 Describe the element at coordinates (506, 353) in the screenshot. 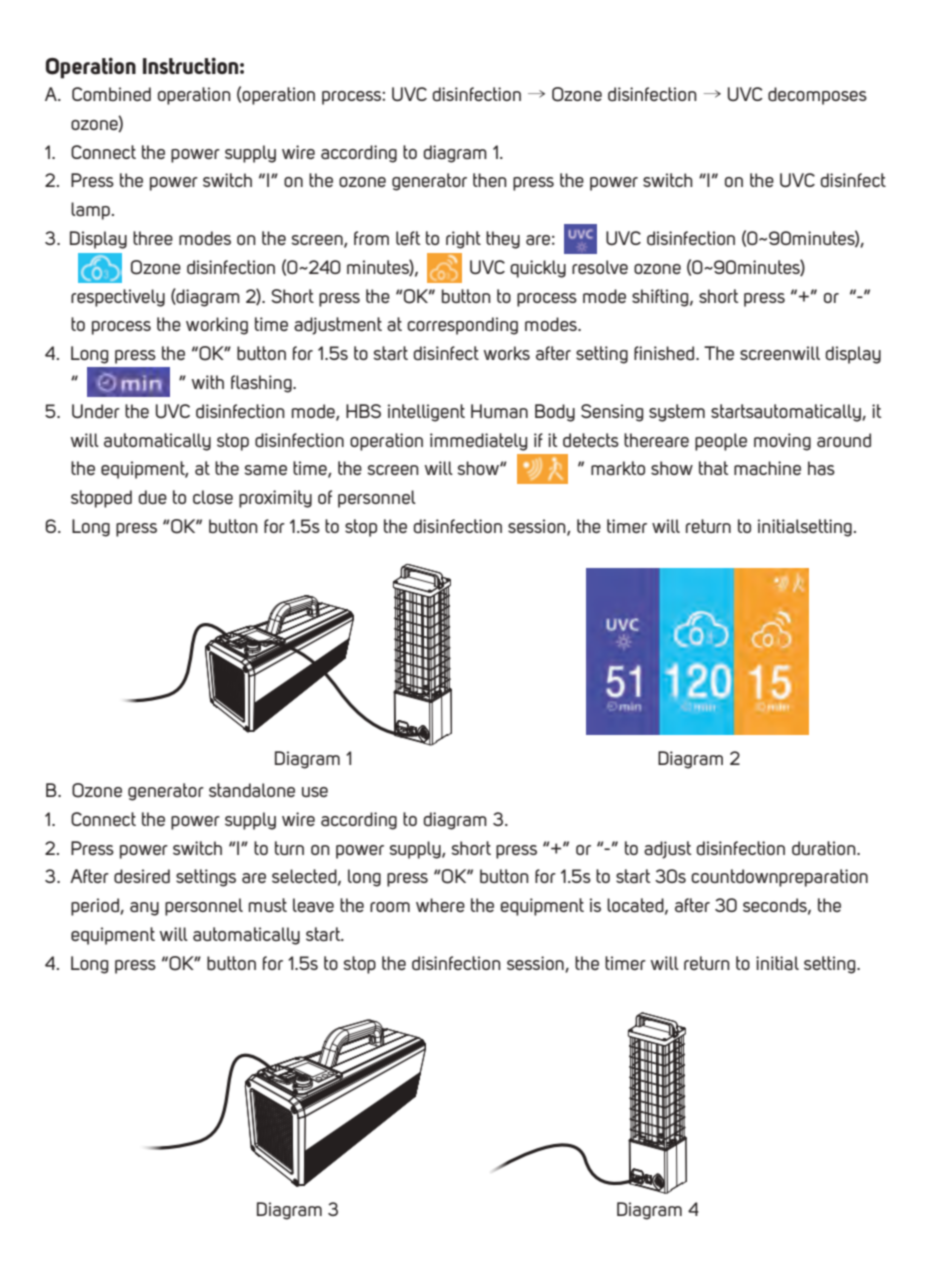

I see `works` at that location.
